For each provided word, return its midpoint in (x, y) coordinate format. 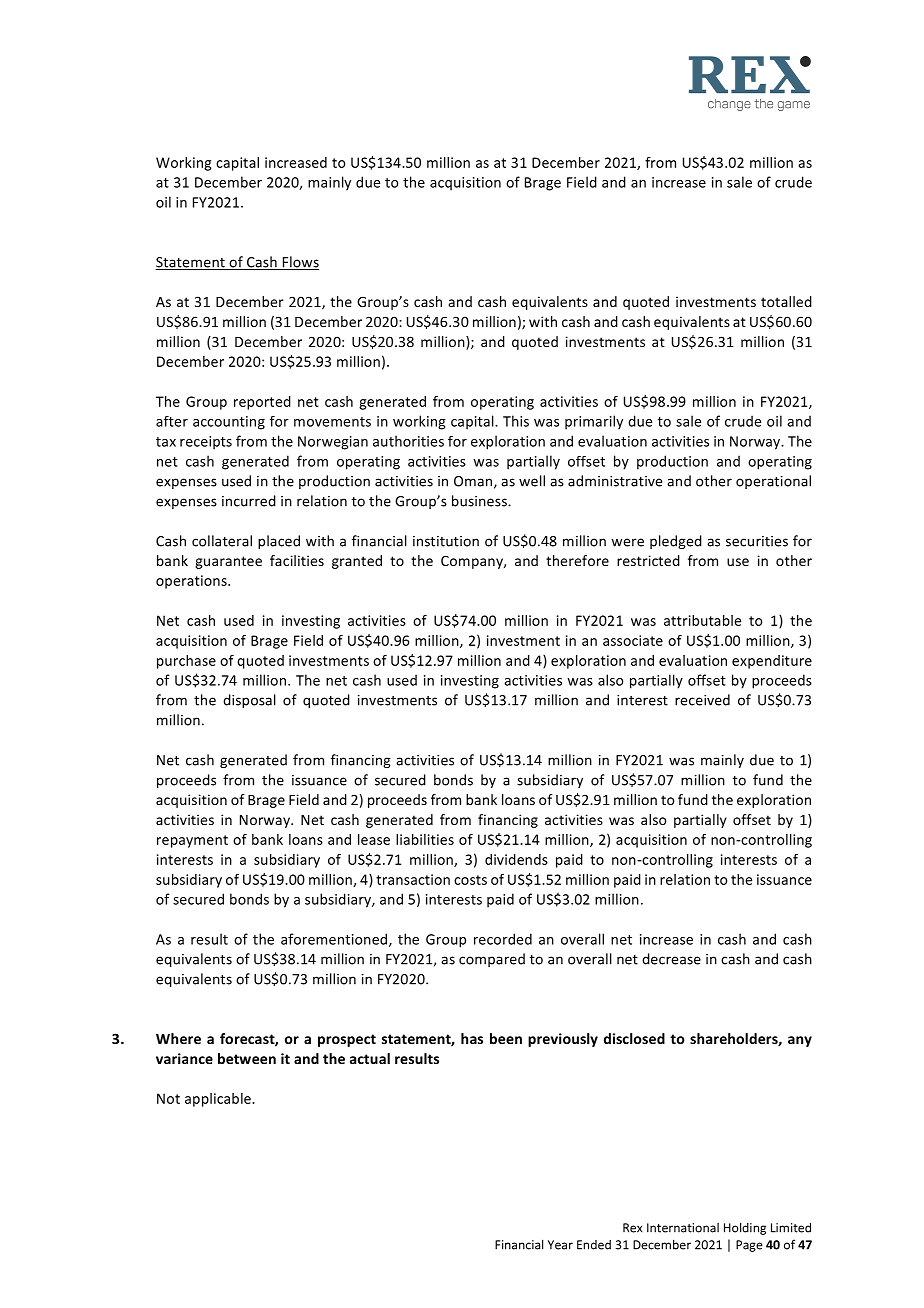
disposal (249, 701)
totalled (786, 301)
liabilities (425, 839)
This (516, 421)
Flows (299, 263)
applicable (219, 1100)
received (702, 700)
